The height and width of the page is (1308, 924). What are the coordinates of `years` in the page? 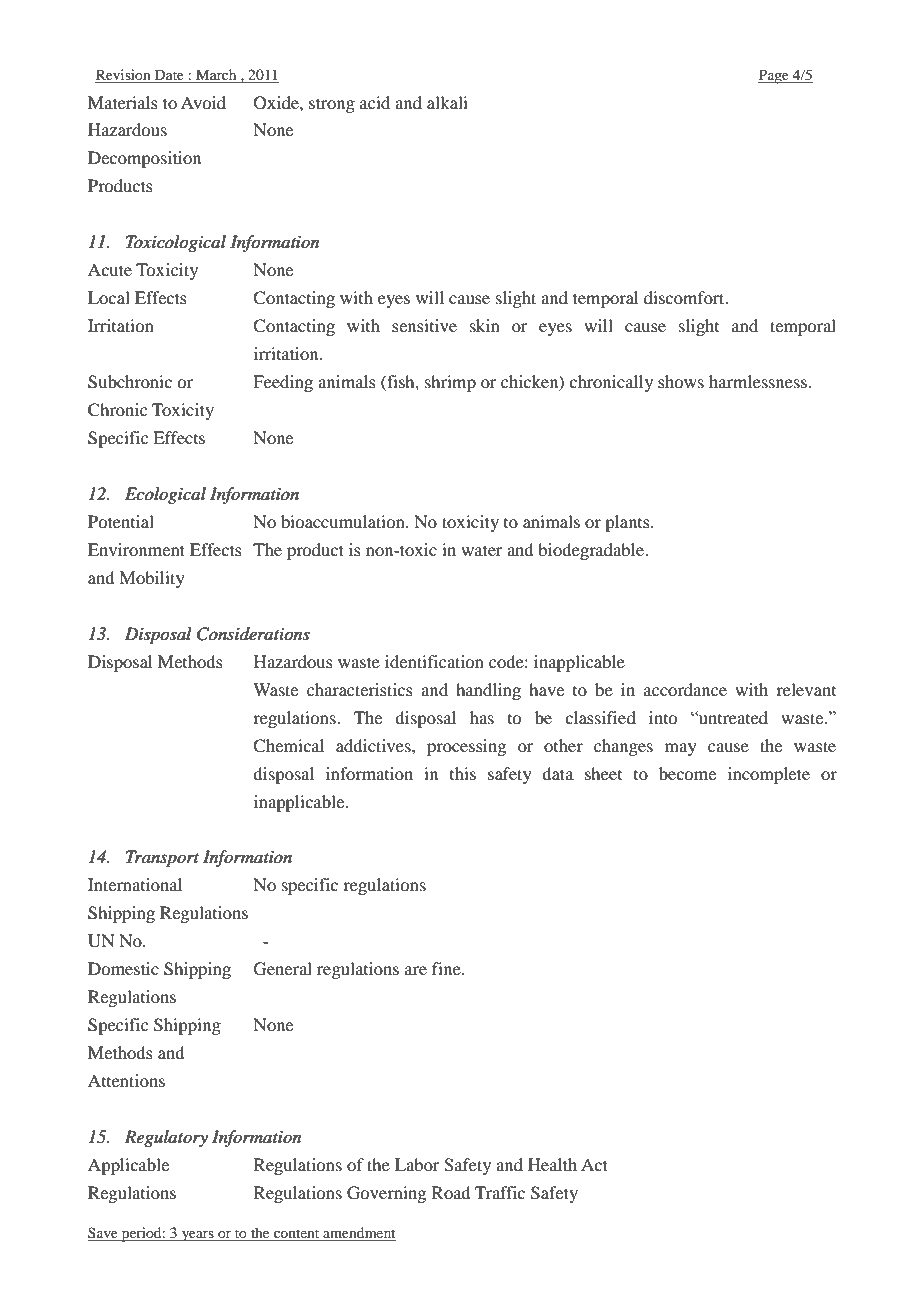 It's located at (197, 1236).
